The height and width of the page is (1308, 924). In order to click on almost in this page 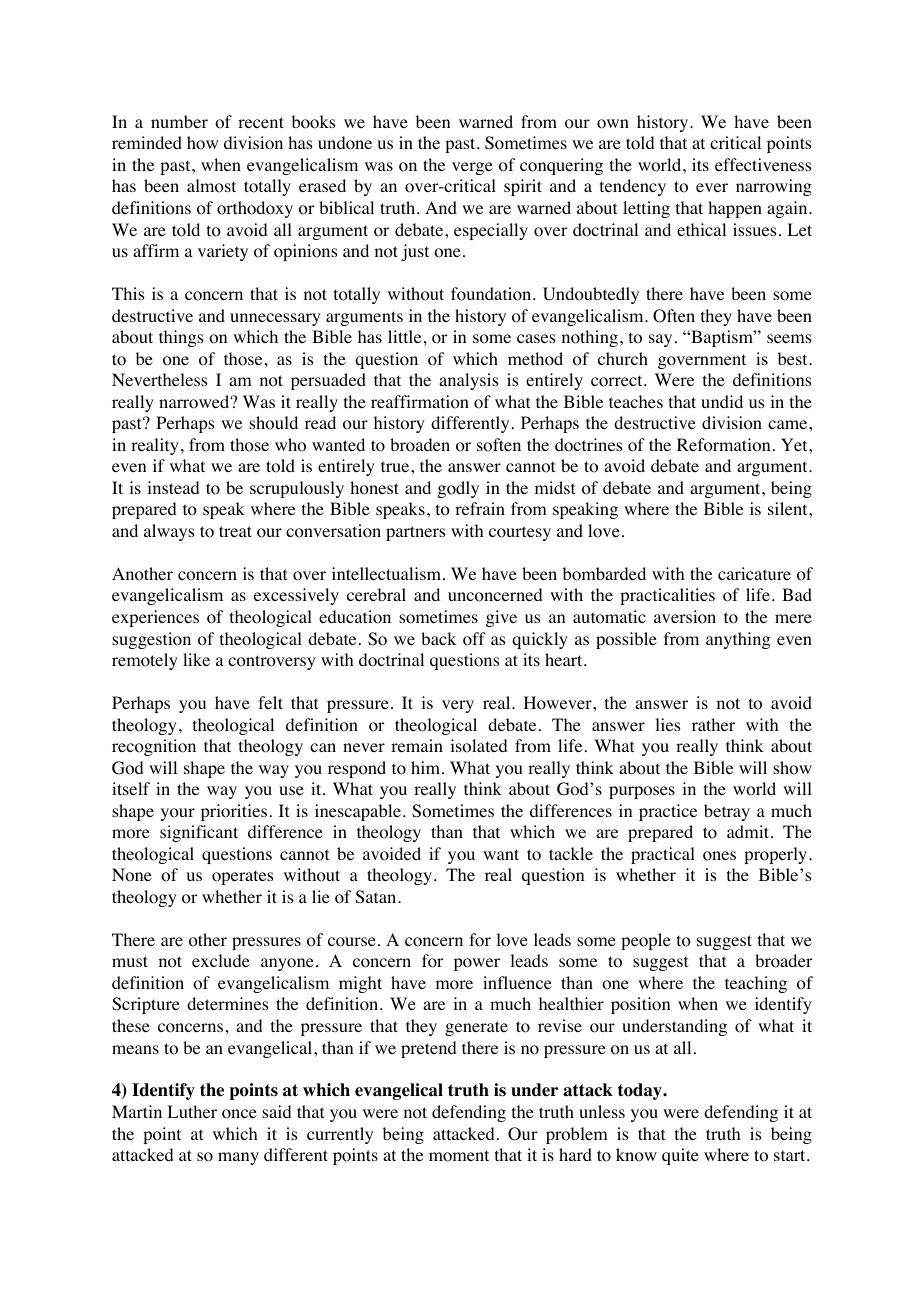, I will do `click(211, 186)`.
